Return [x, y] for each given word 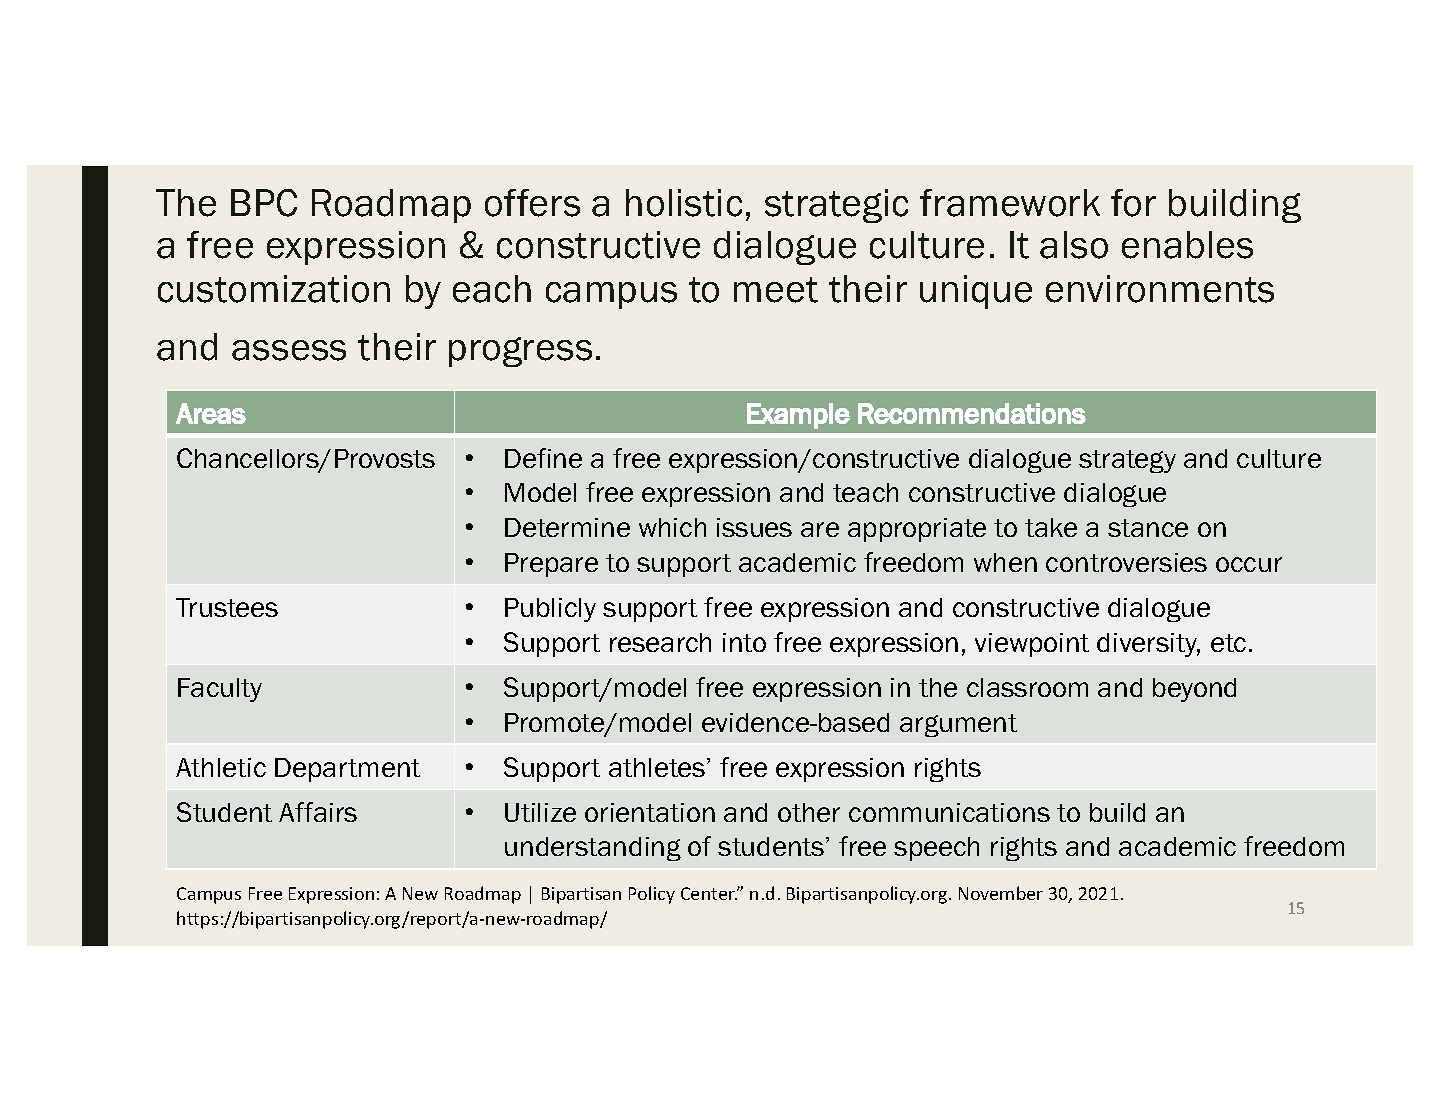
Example [798, 416]
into [744, 642]
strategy [1127, 461]
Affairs [318, 812]
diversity [1148, 645]
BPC [264, 203]
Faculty [220, 690]
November [1001, 893]
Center [709, 893]
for [1133, 203]
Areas [211, 413]
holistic [684, 203]
